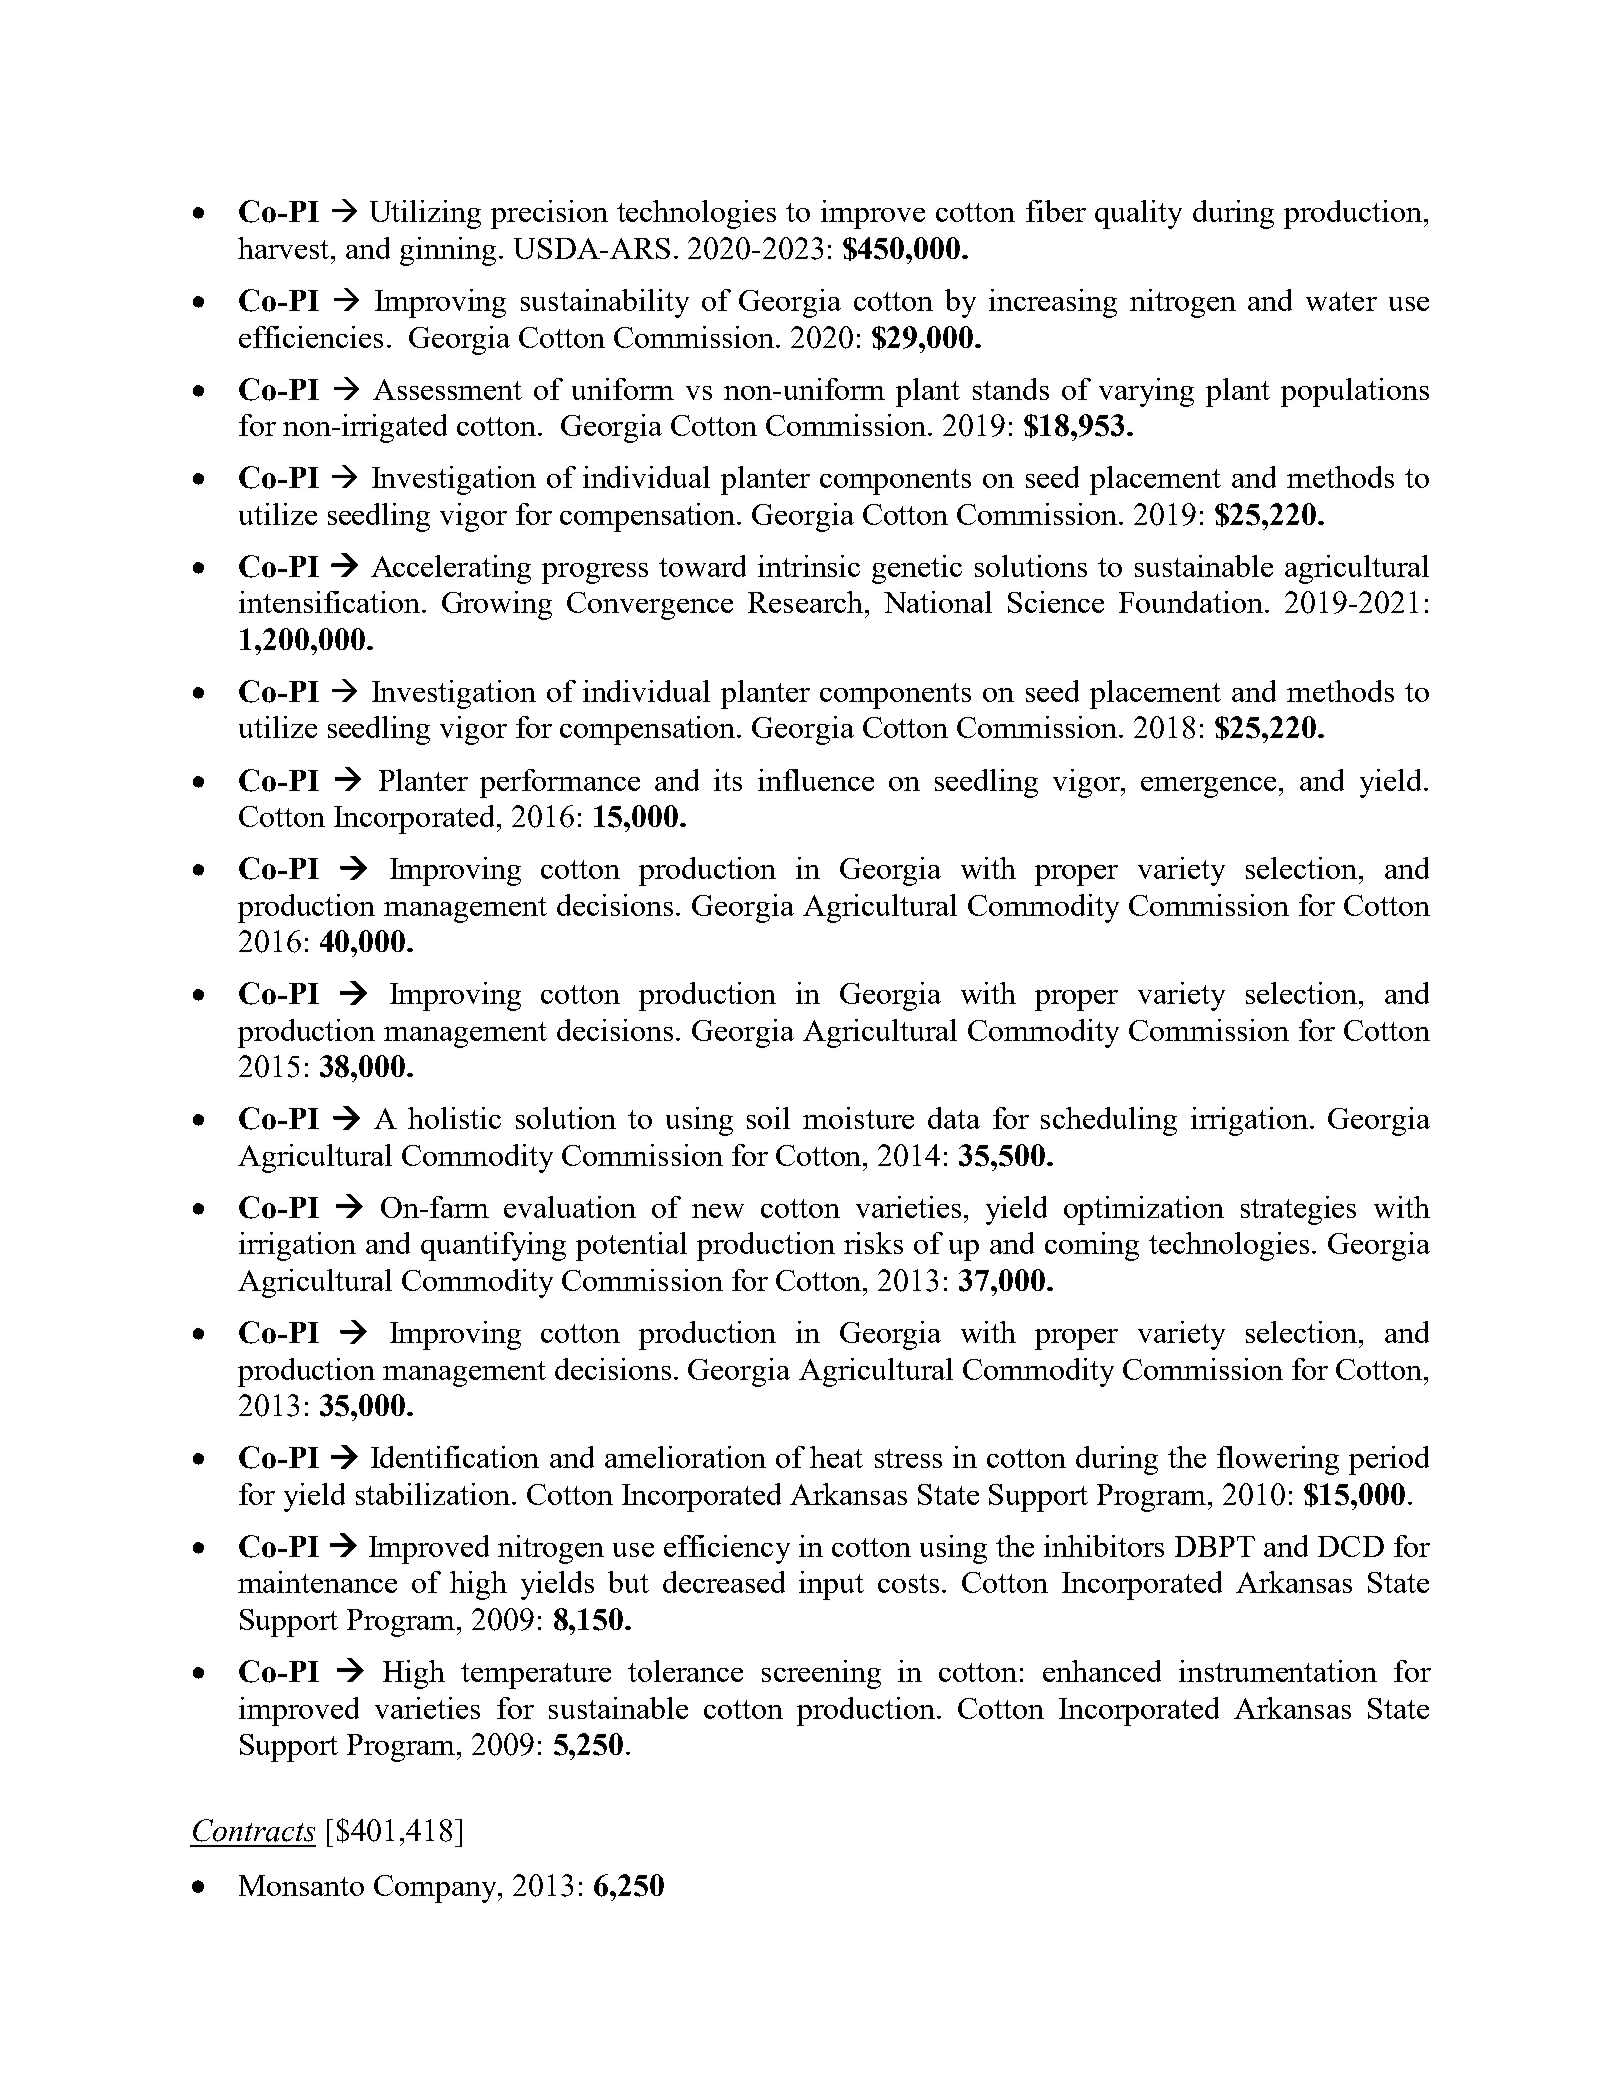 This screenshot has height=2097, width=1621. I want to click on ginning, so click(448, 251).
